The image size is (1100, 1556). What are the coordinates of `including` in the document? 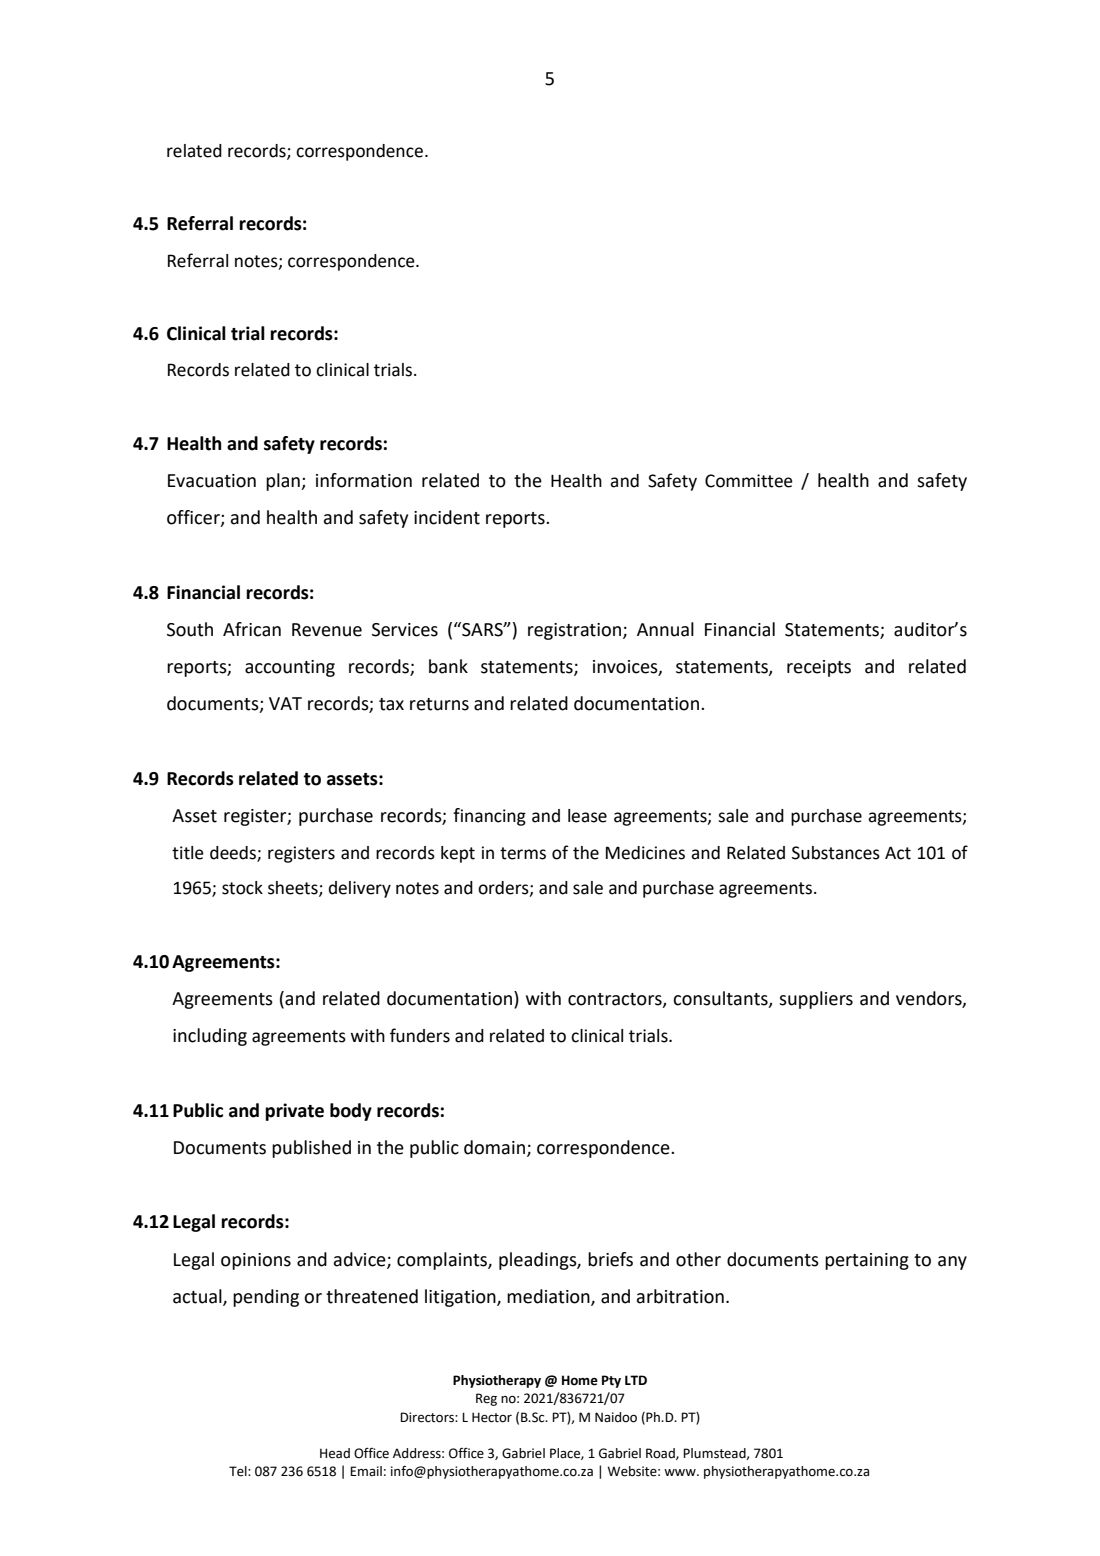 It's located at (210, 1037).
